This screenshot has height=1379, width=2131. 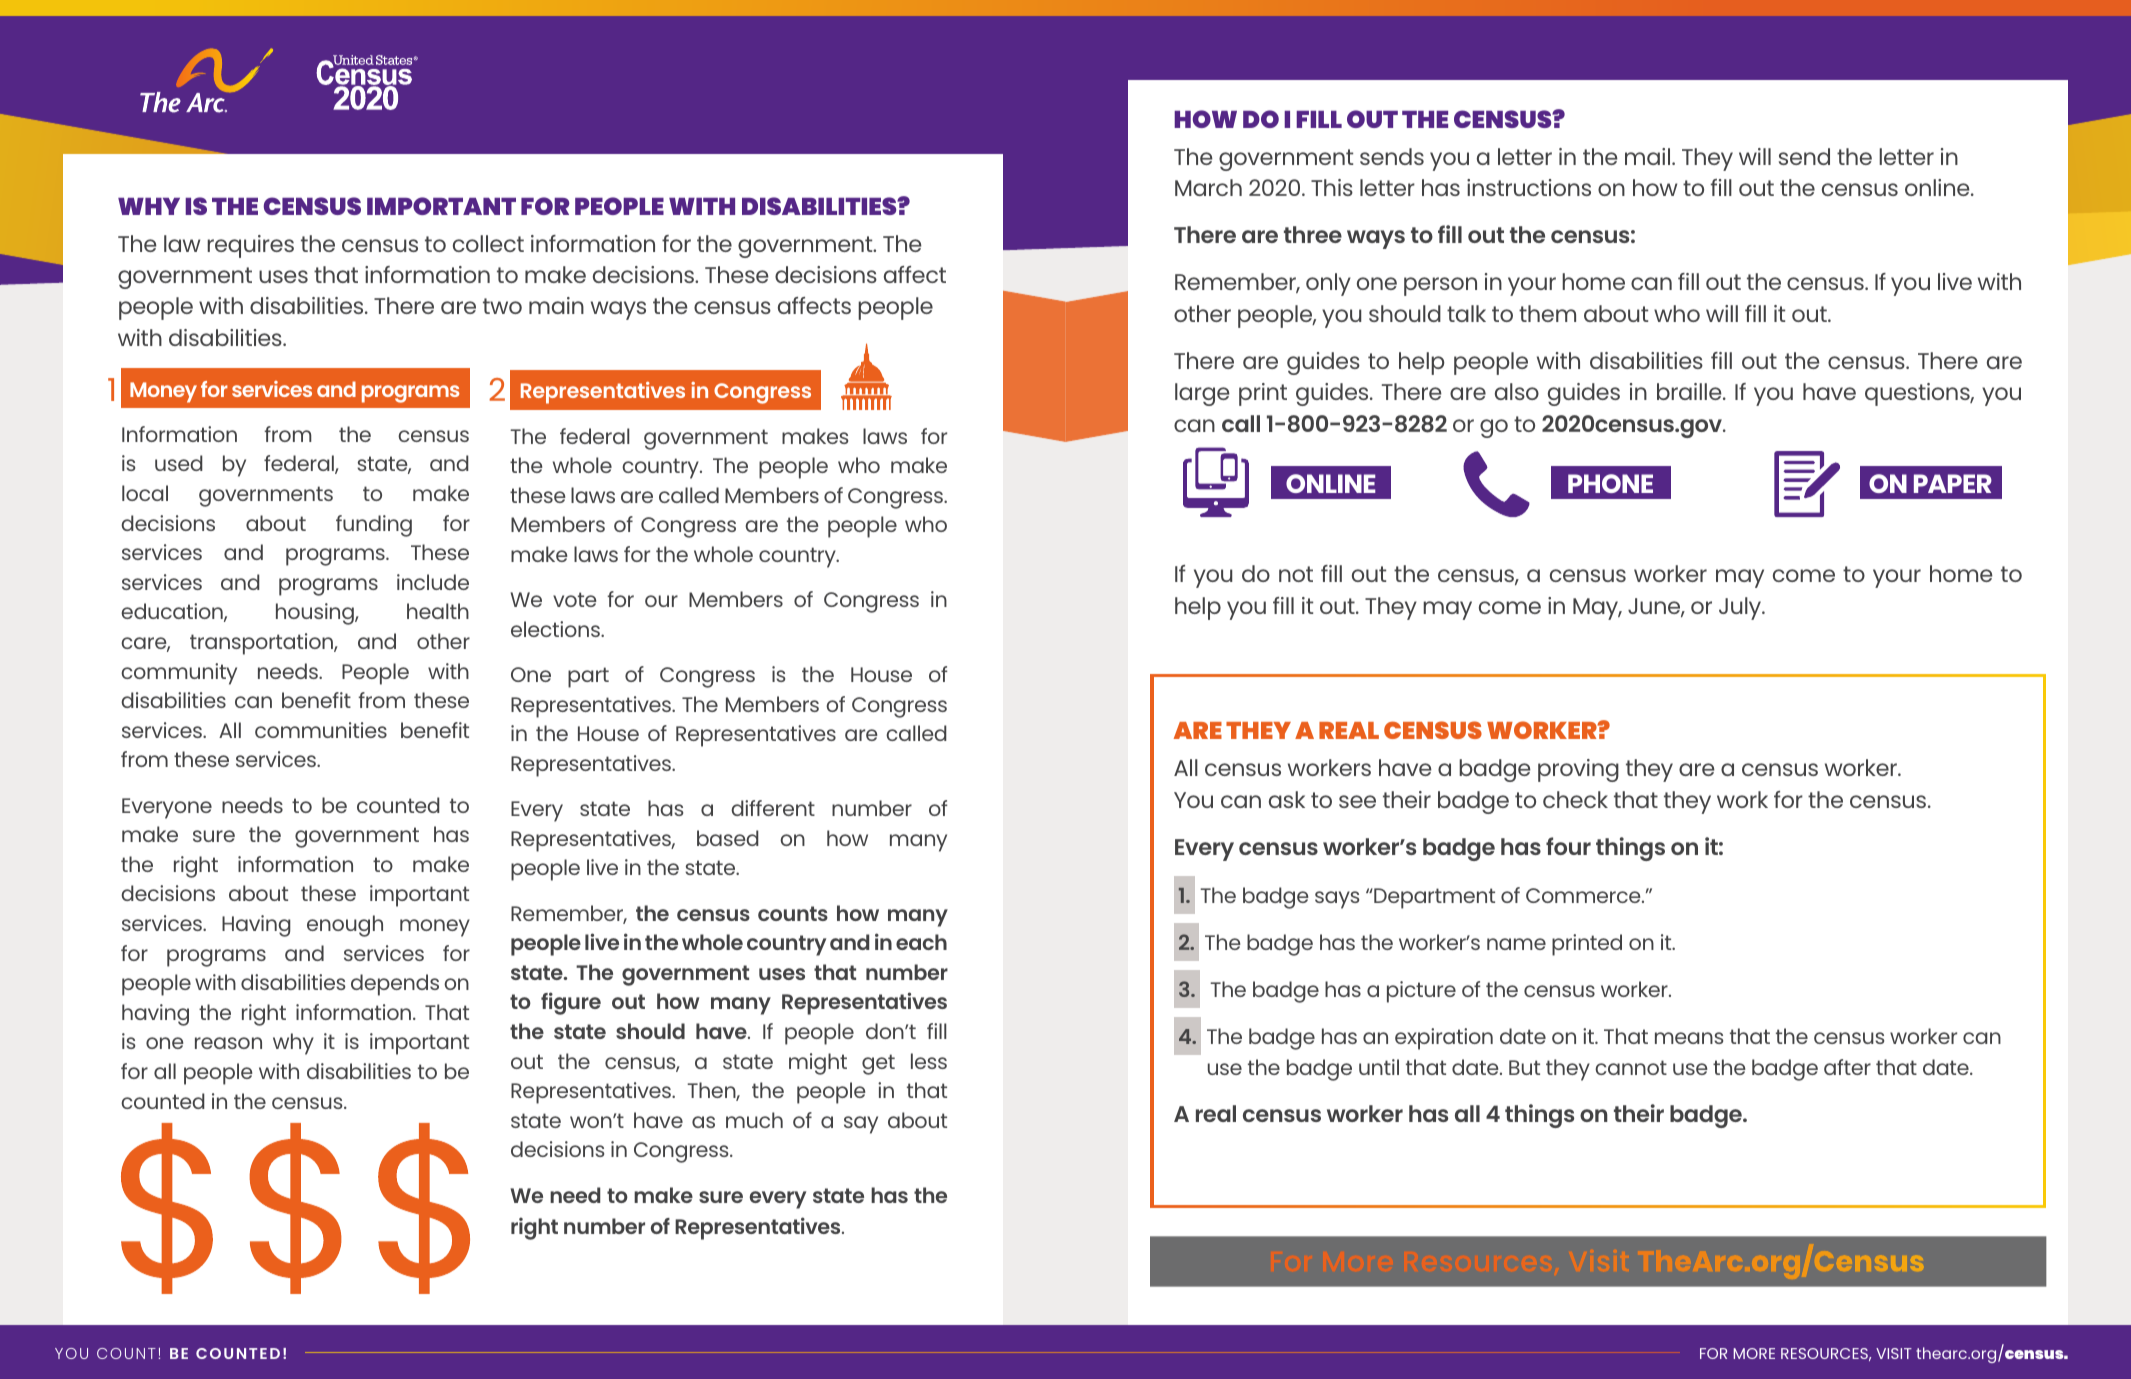 I want to click on reason, so click(x=228, y=1043).
